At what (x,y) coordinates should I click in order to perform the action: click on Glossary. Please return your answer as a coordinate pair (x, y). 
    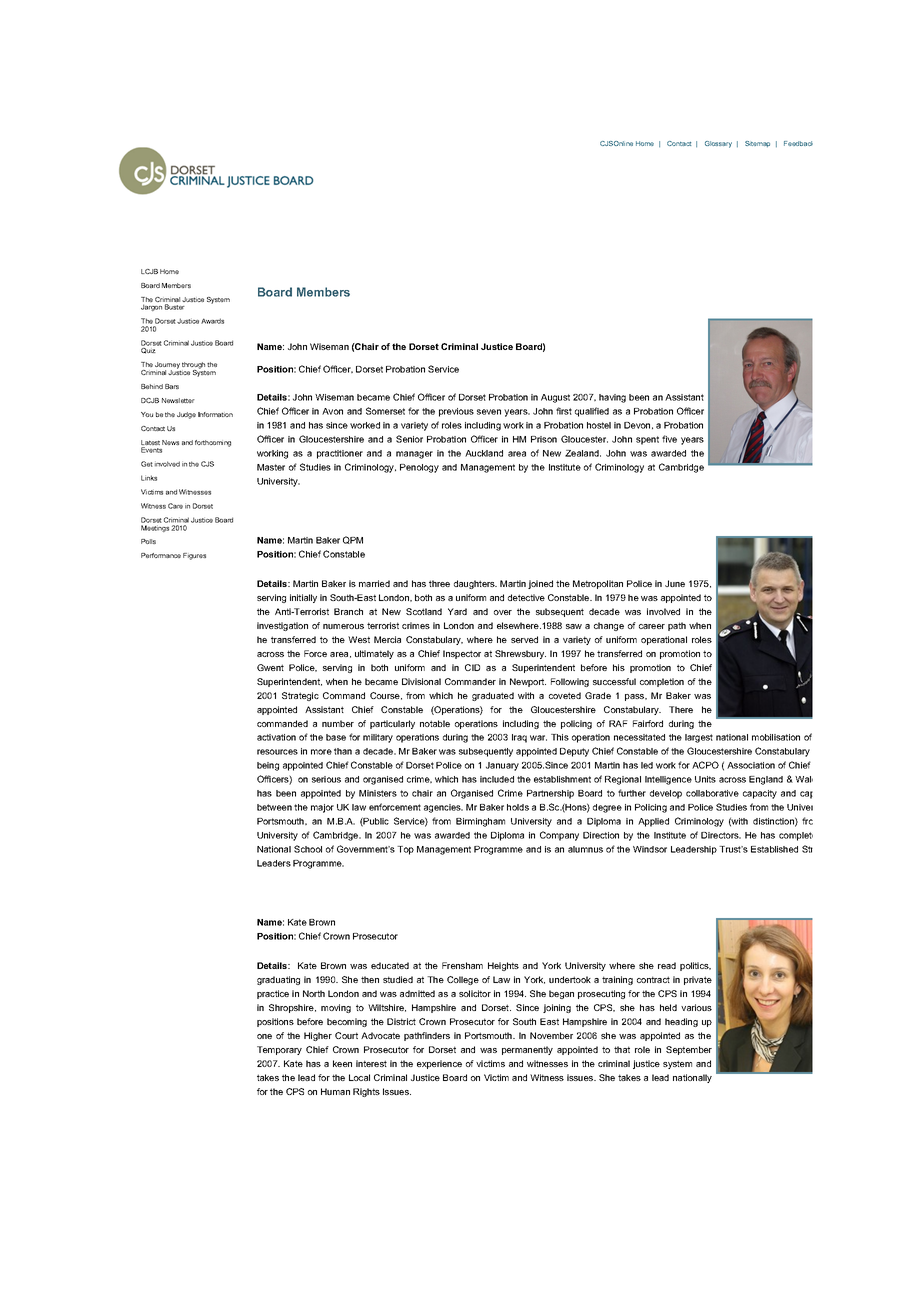
    Looking at the image, I should click on (718, 144).
